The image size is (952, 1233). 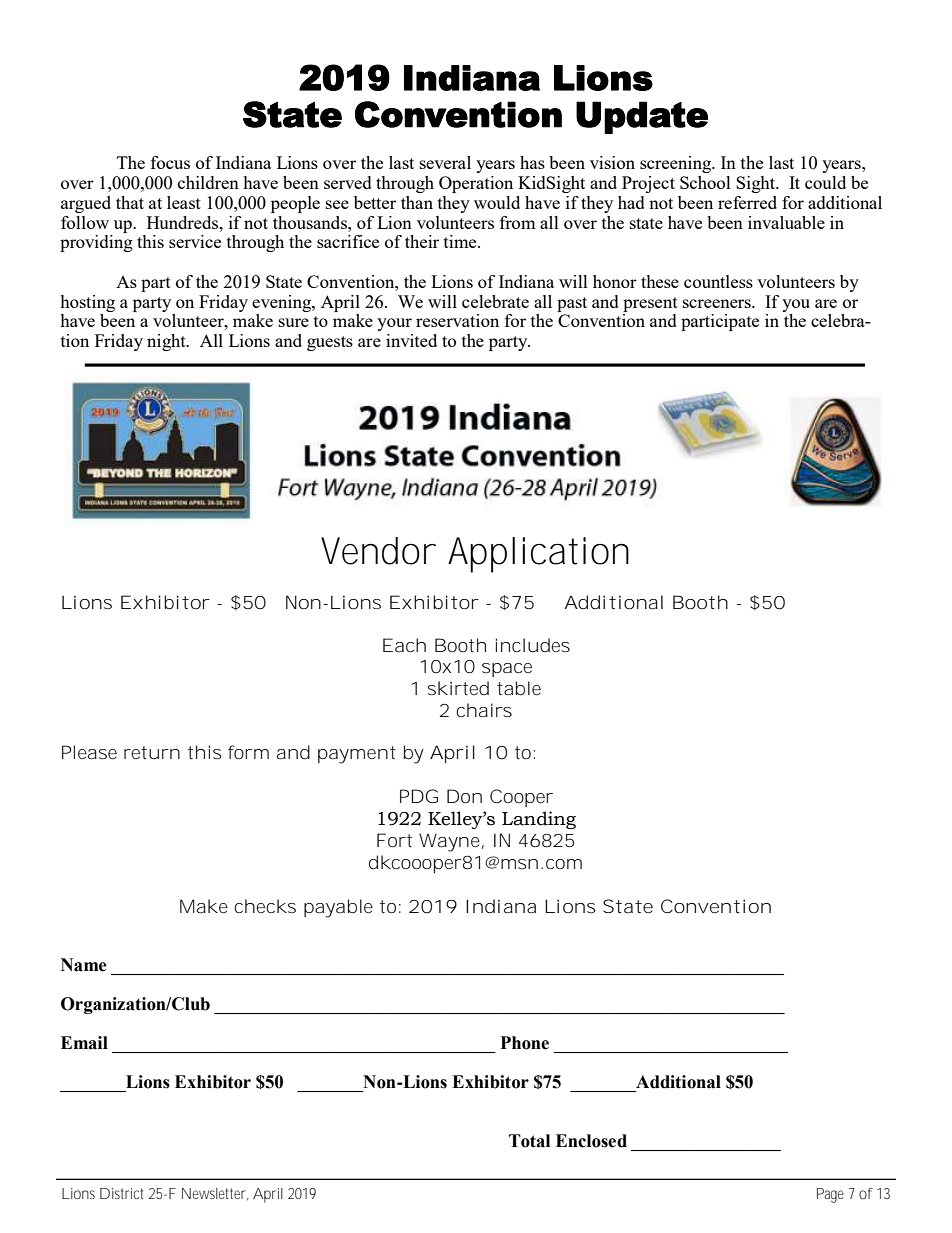 I want to click on Total, so click(x=529, y=1141).
